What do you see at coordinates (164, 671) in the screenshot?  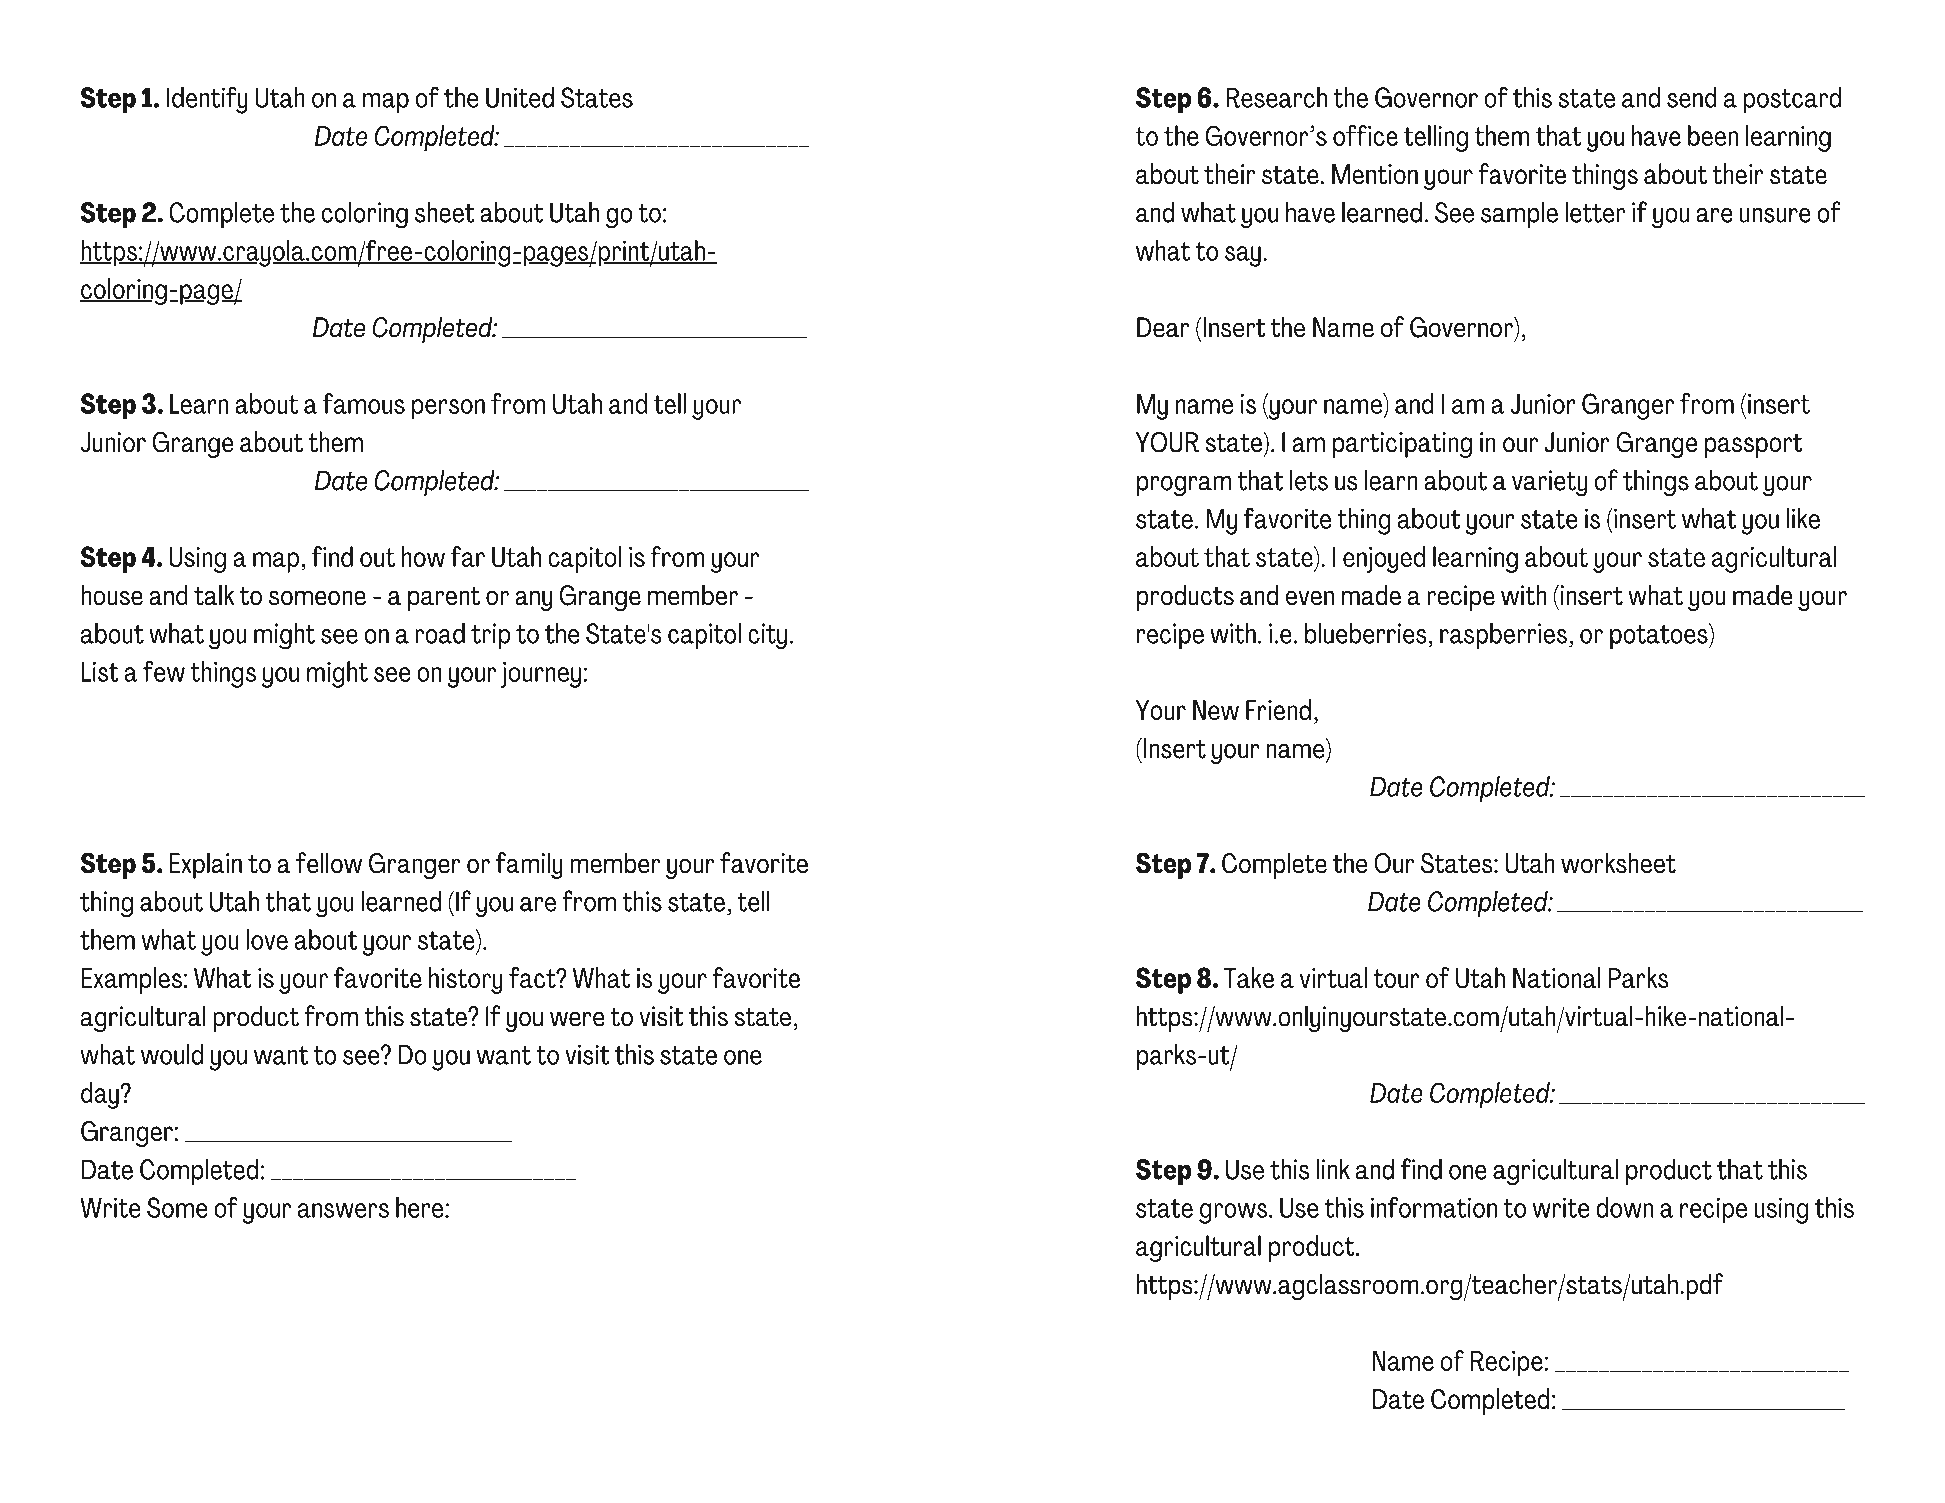 I see `few` at bounding box center [164, 671].
